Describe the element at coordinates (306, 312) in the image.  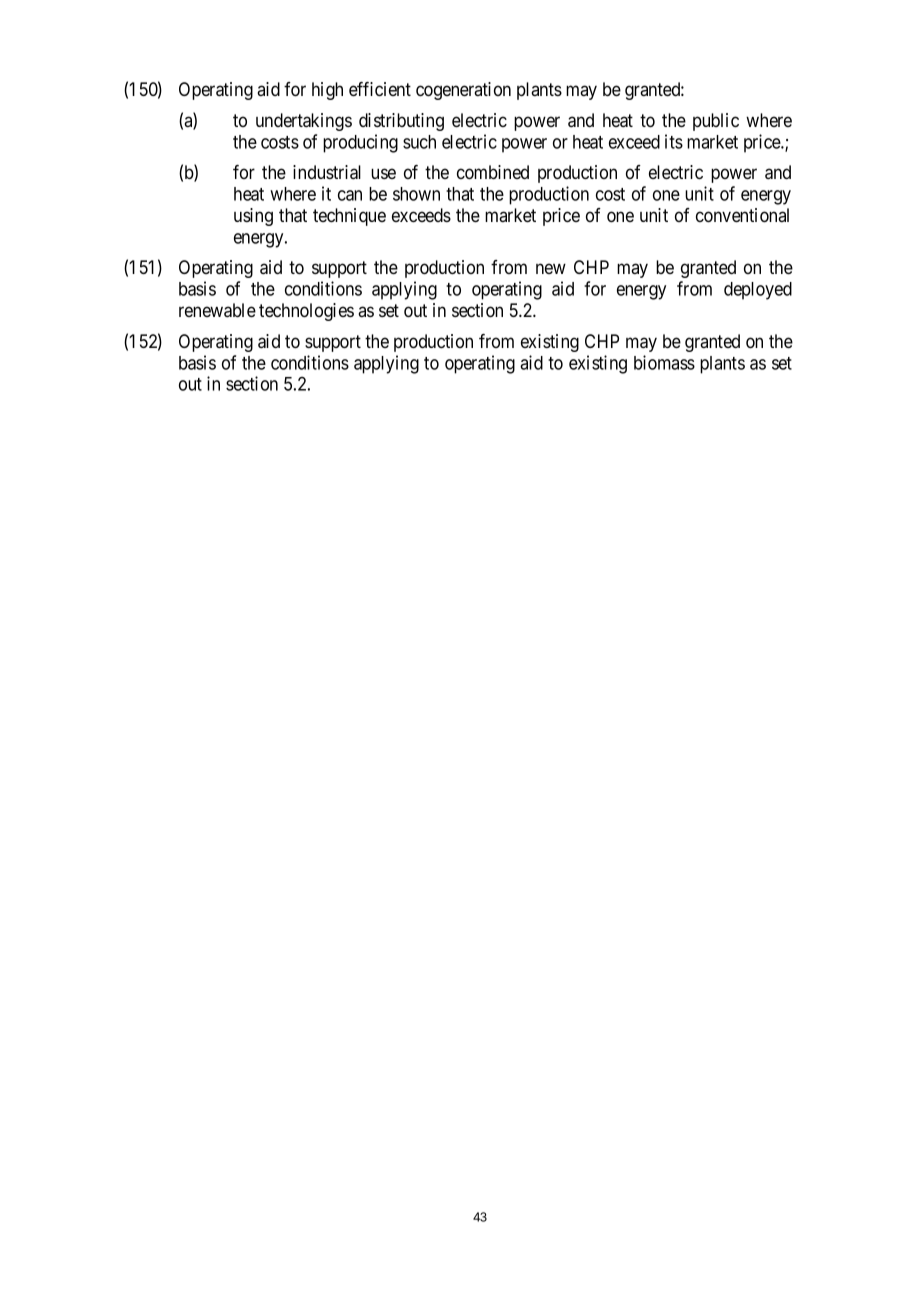
I see `technologies` at that location.
